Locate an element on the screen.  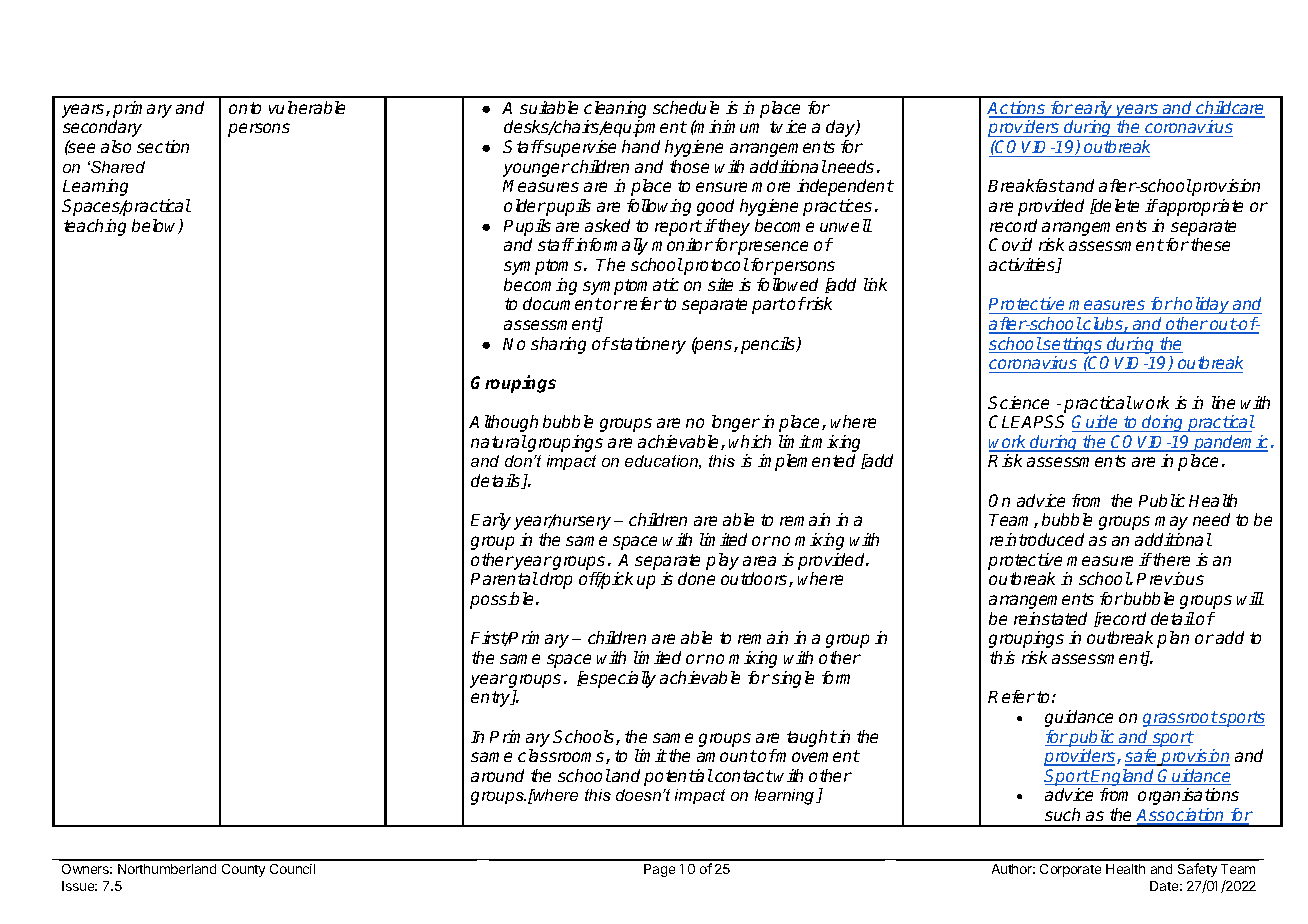
reinstated is located at coordinates (1050, 618).
